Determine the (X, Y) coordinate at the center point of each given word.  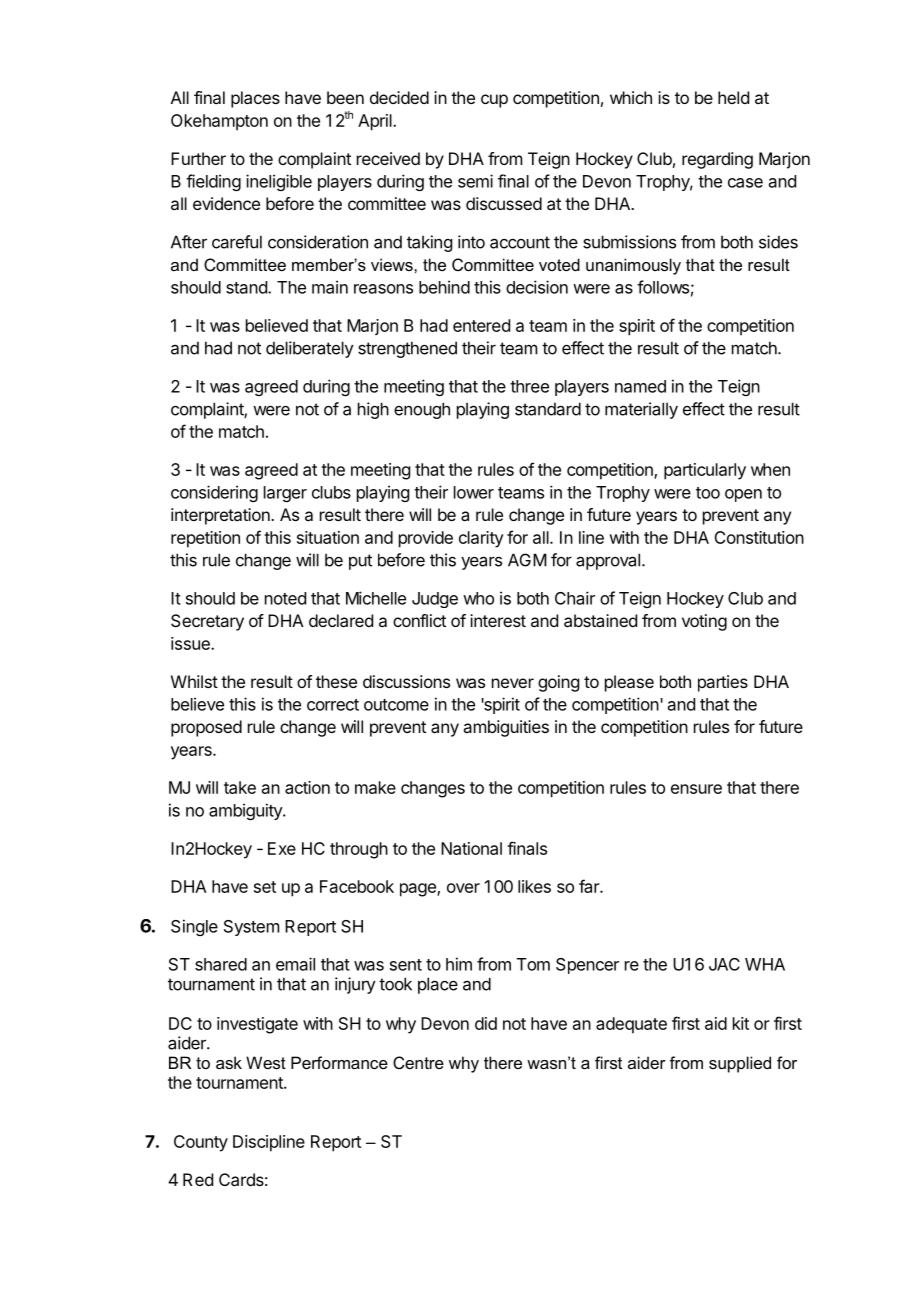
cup (494, 101)
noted (285, 598)
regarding (717, 160)
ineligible (279, 182)
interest (498, 620)
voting (704, 622)
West (266, 1062)
